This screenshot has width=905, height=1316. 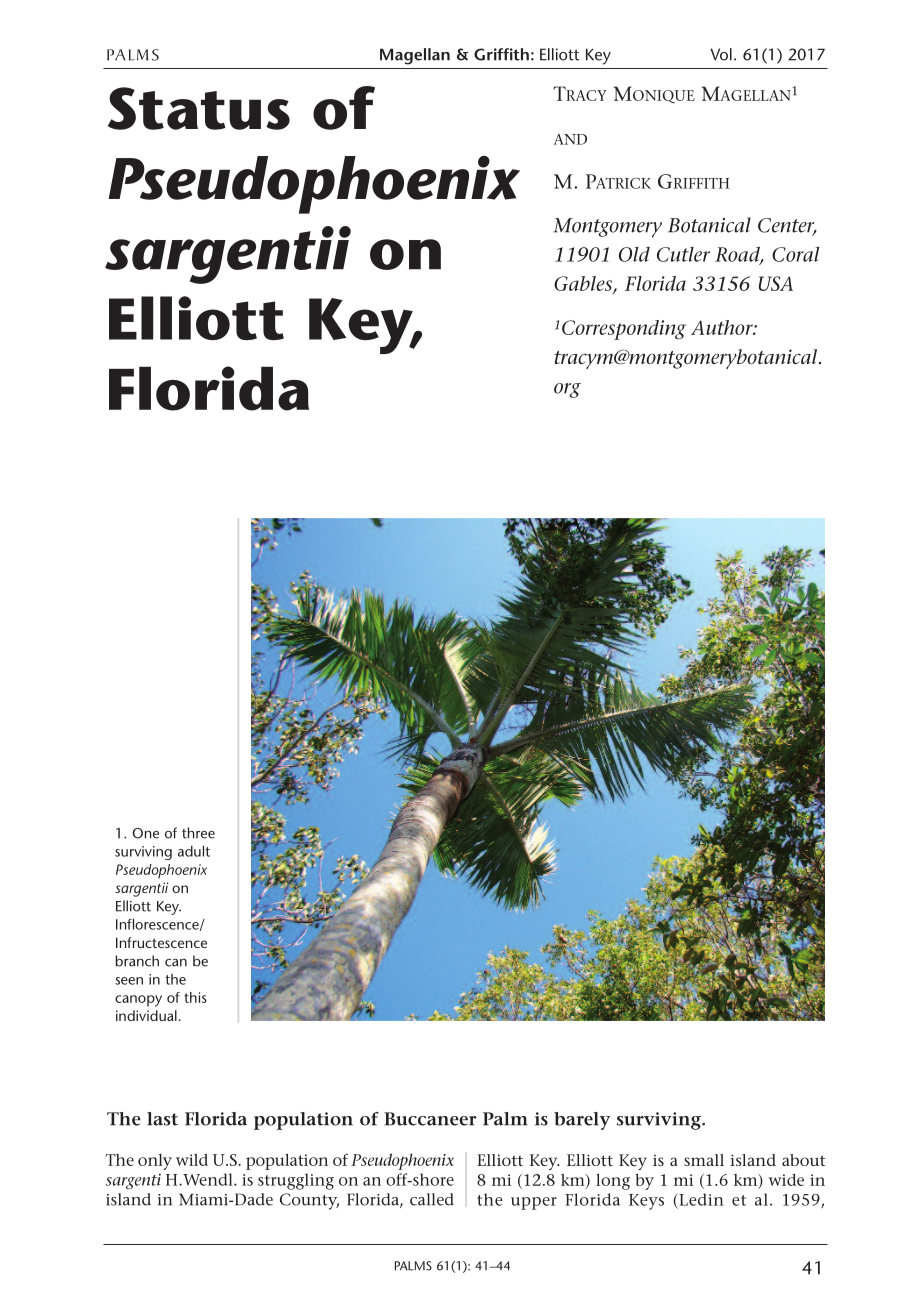 I want to click on small, so click(x=704, y=1160).
